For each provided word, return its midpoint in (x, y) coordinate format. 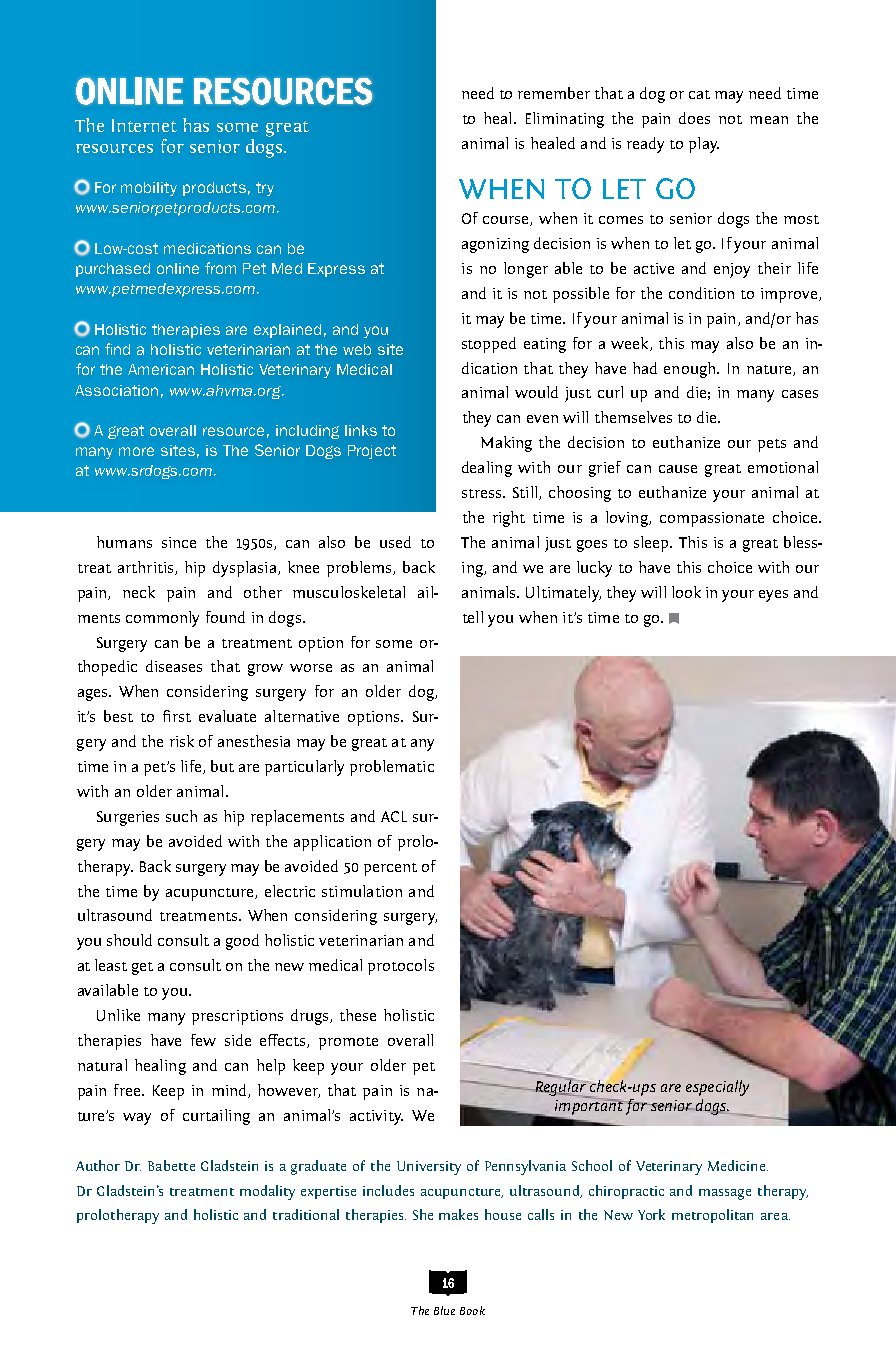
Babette (171, 1165)
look (686, 592)
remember (554, 93)
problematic (392, 768)
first (177, 716)
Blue (444, 1310)
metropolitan (712, 1216)
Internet (144, 125)
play (704, 145)
